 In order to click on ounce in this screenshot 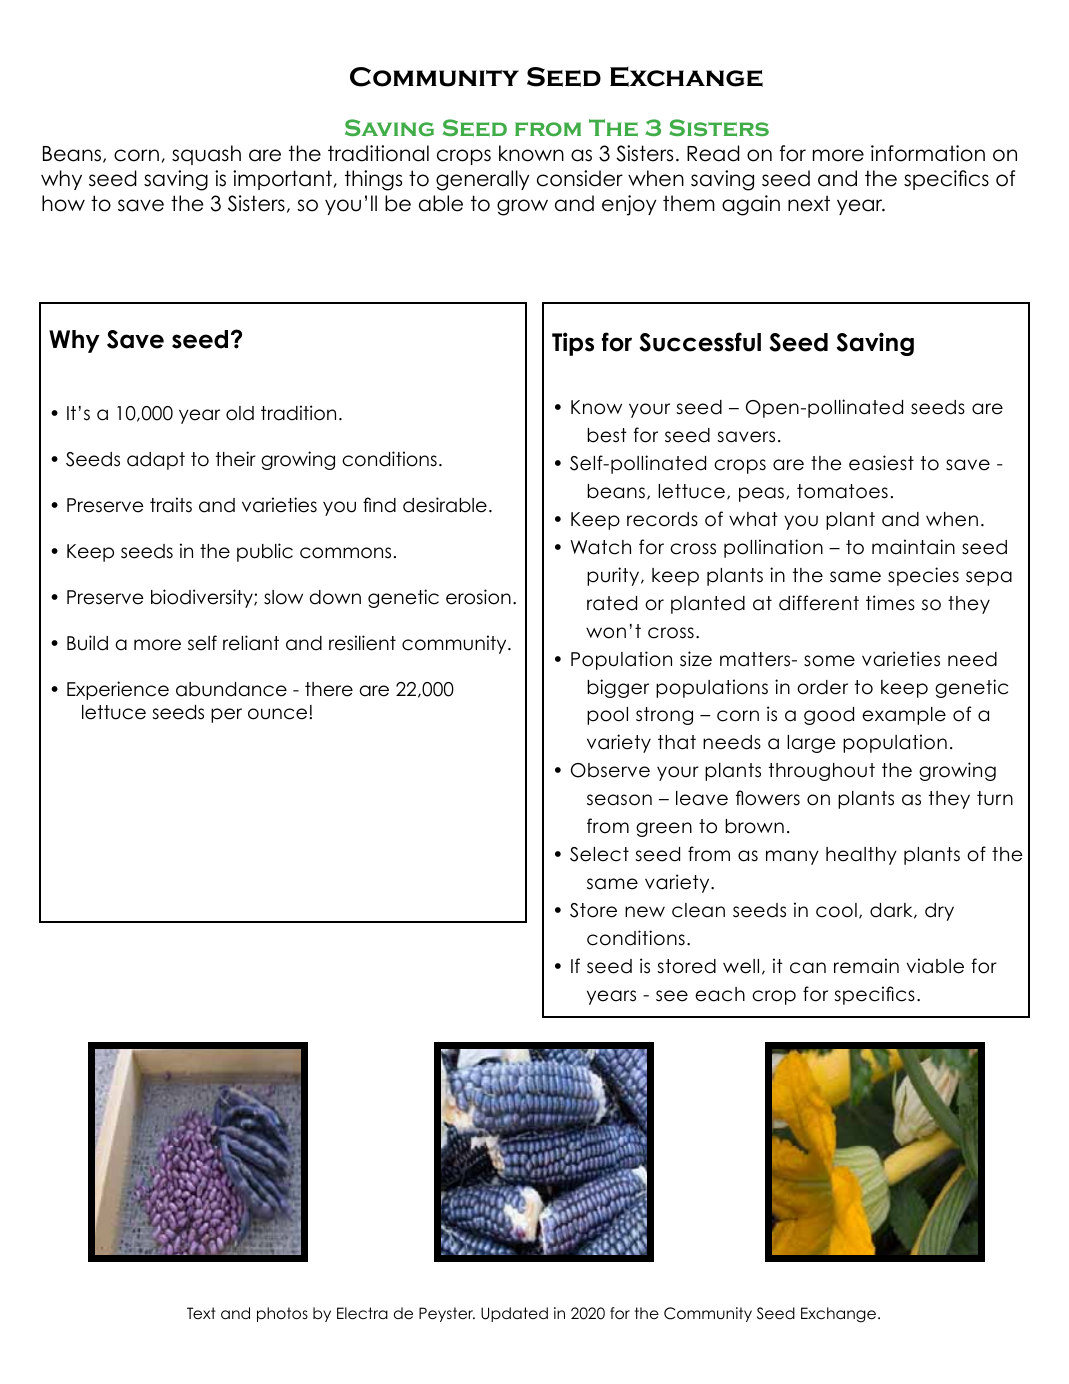, I will do `click(279, 714)`.
